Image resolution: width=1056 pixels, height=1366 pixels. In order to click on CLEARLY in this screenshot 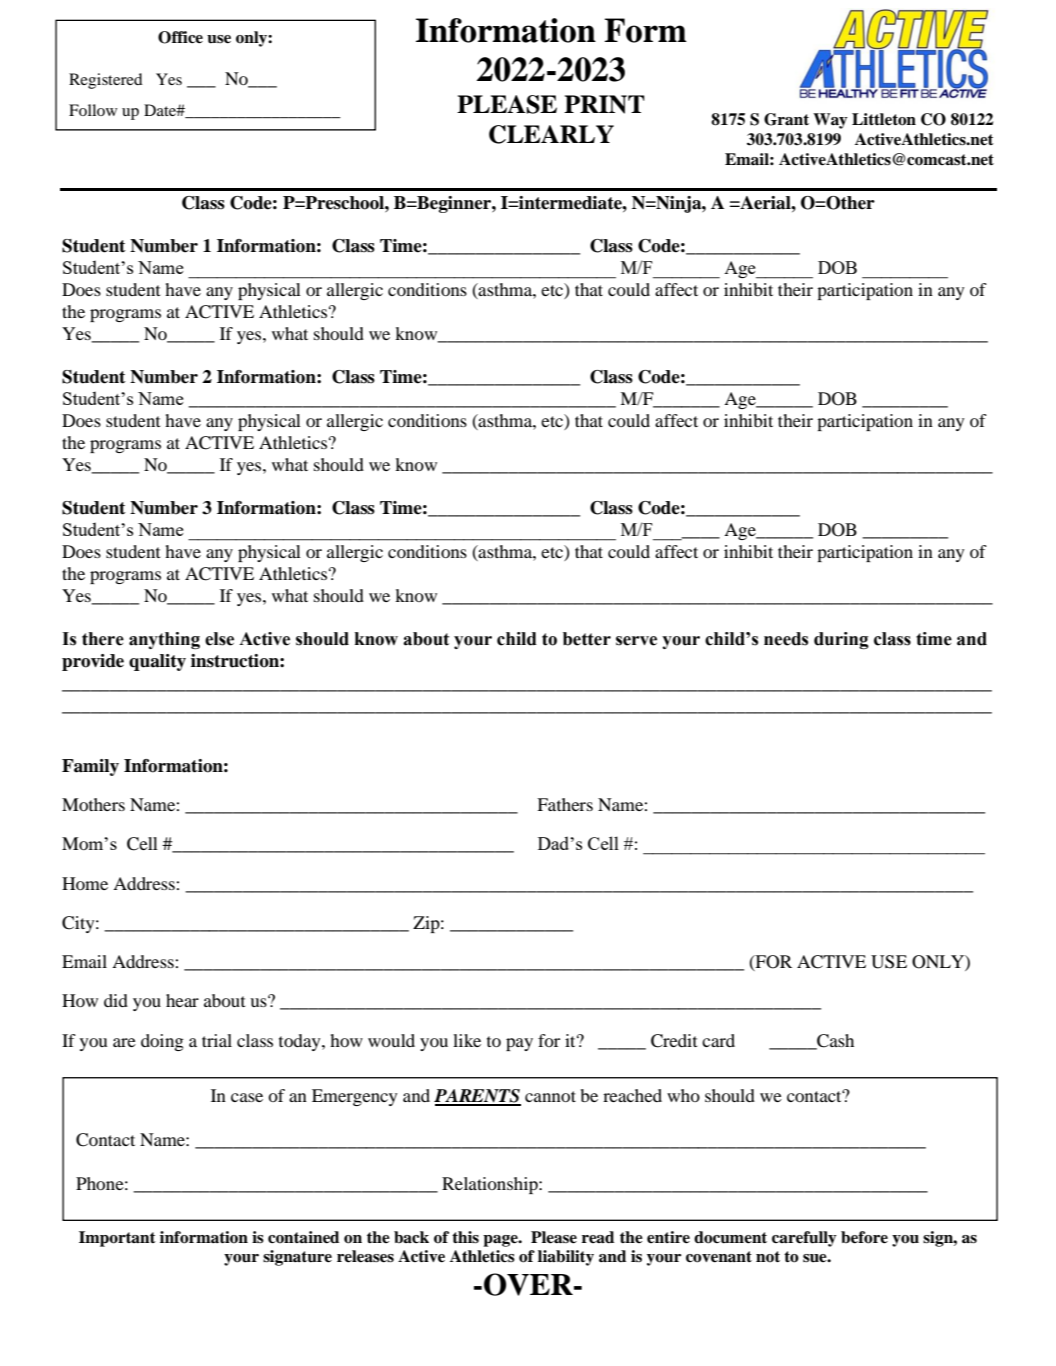, I will do `click(551, 134)`.
